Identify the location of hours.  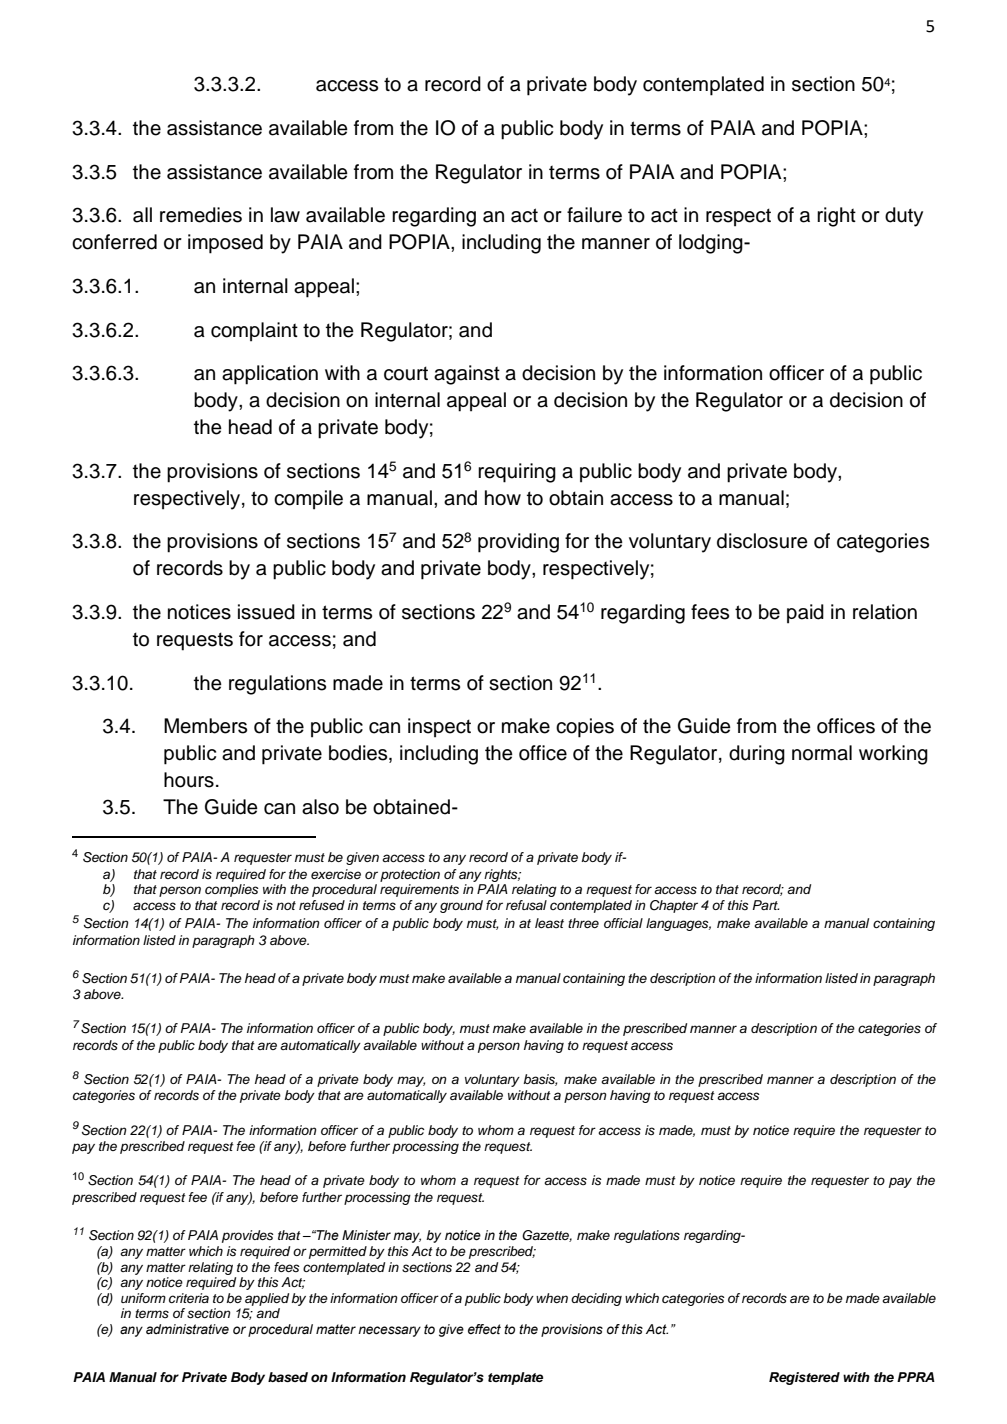
(189, 780).
